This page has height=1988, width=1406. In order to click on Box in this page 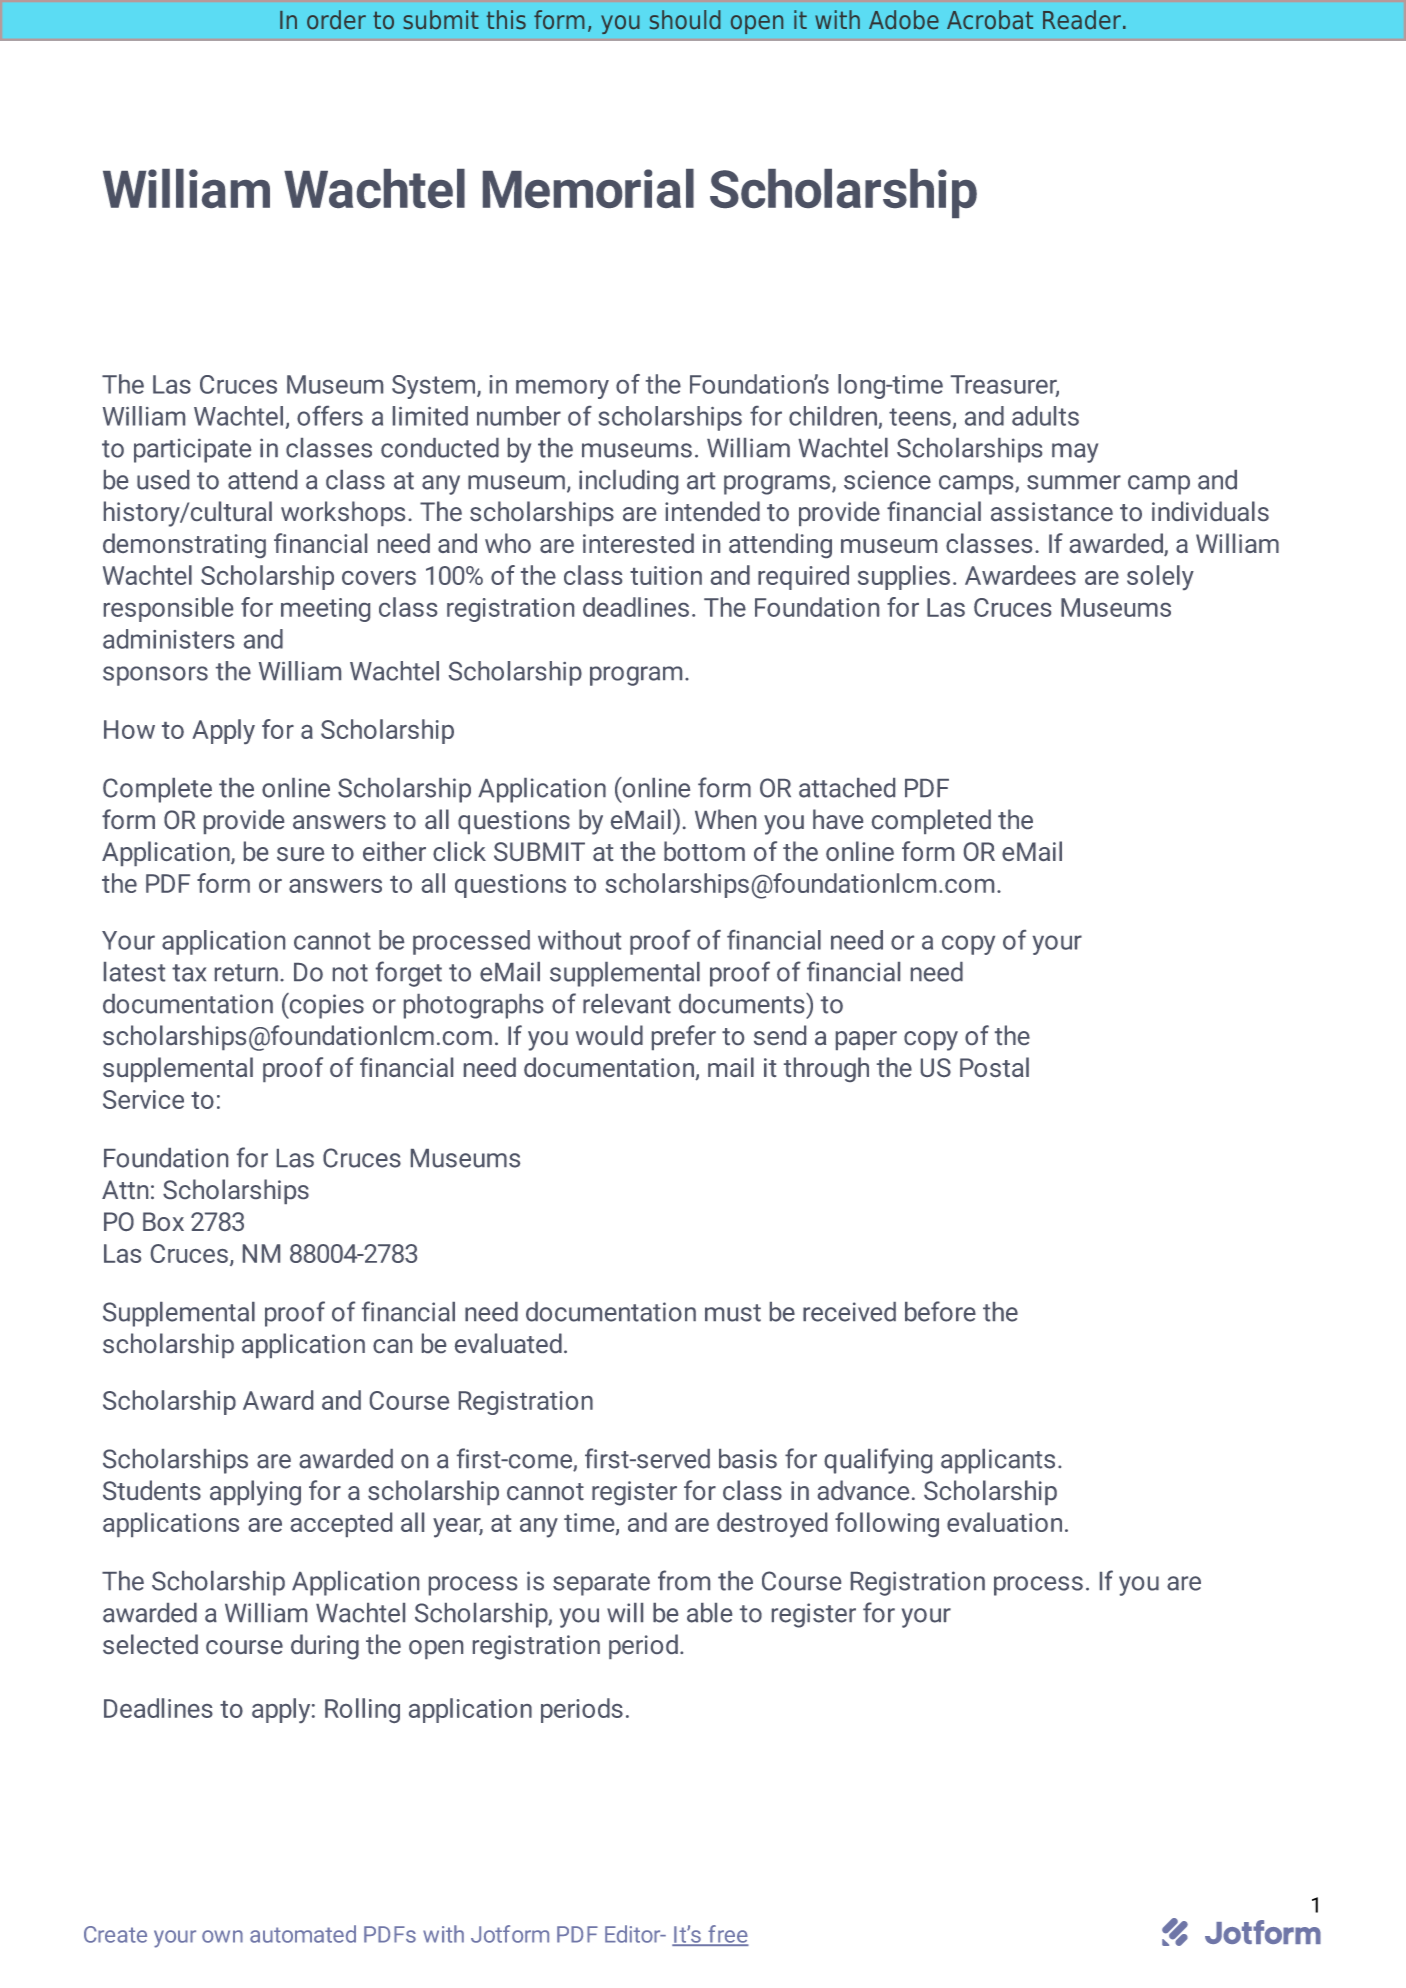, I will do `click(163, 1221)`.
